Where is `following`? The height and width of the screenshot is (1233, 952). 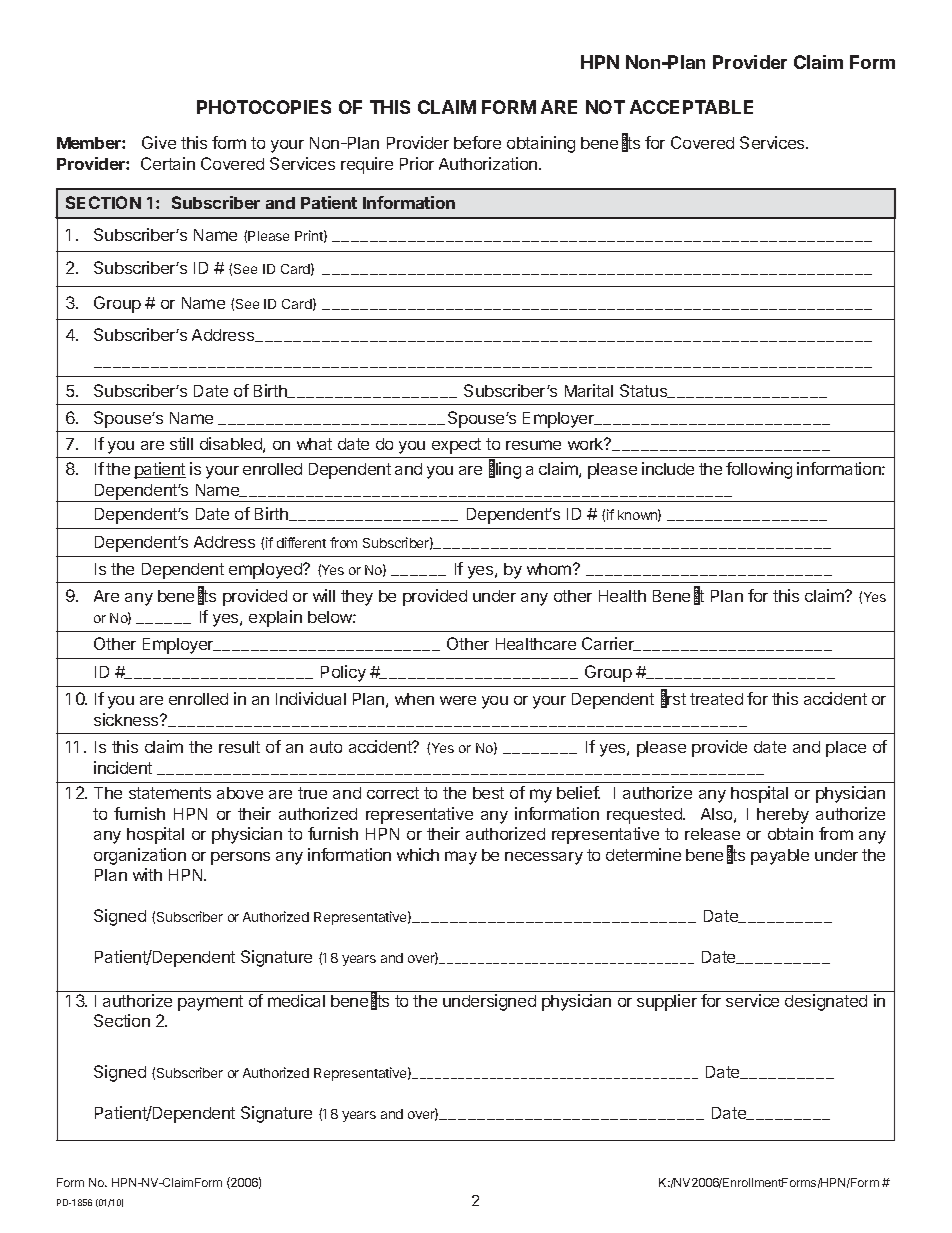 following is located at coordinates (759, 470).
